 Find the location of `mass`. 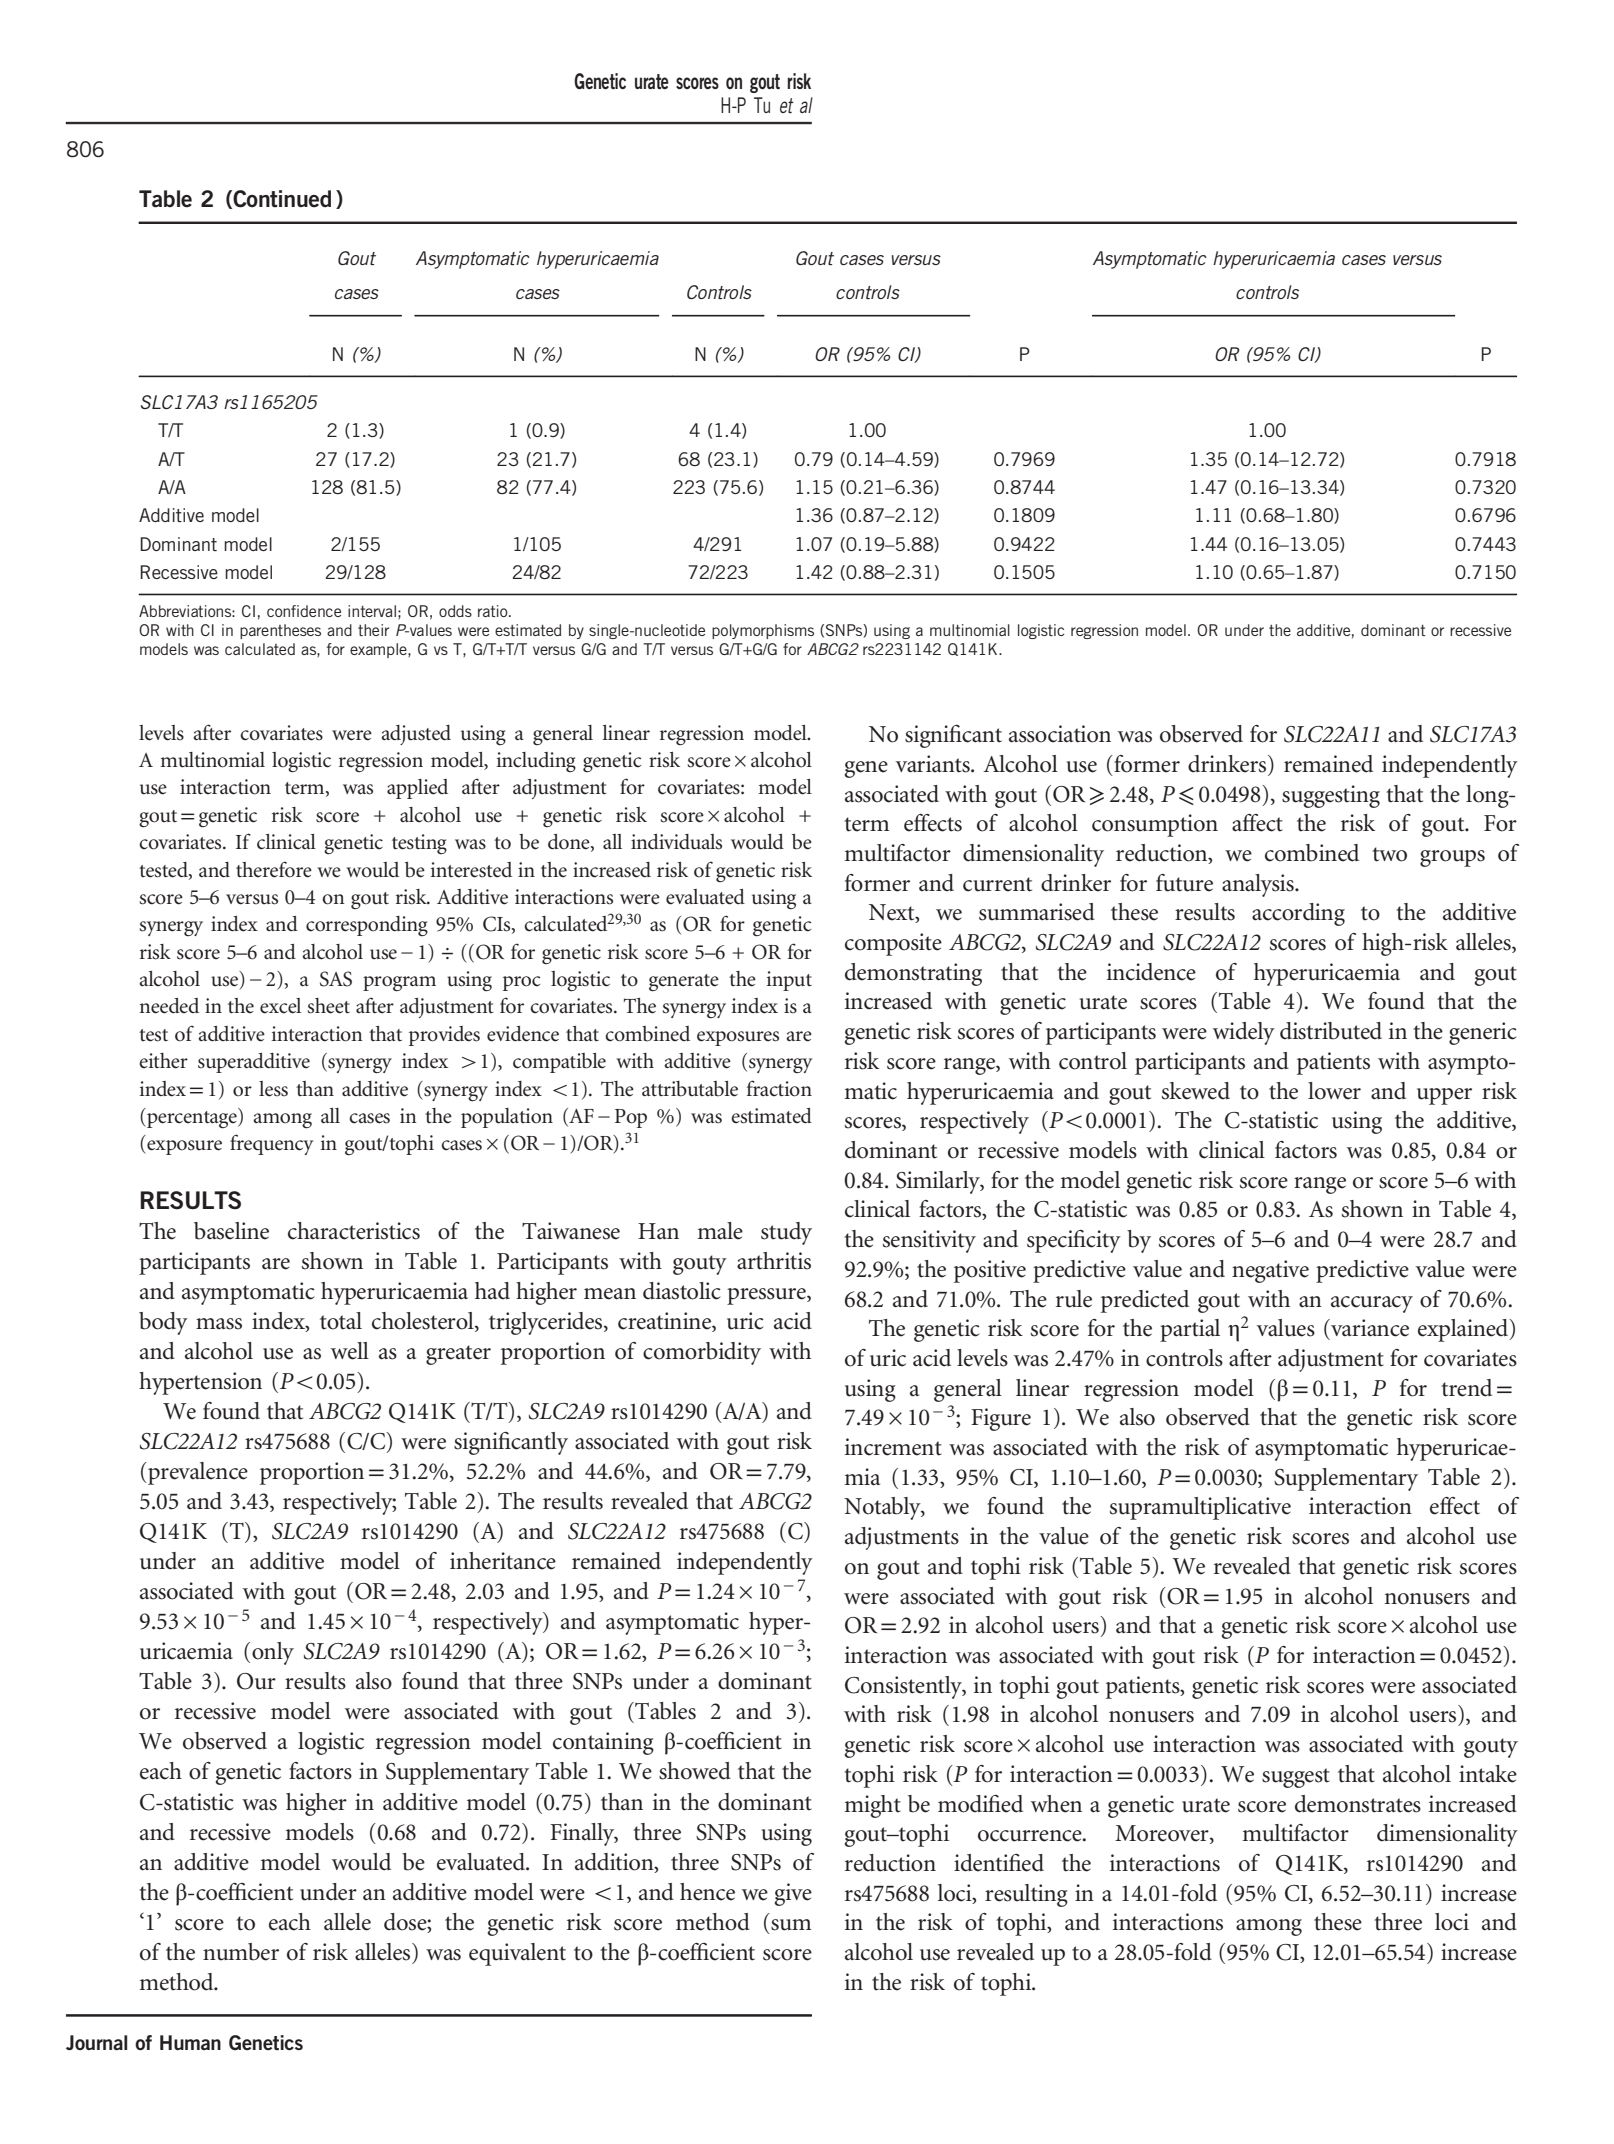

mass is located at coordinates (219, 1324).
